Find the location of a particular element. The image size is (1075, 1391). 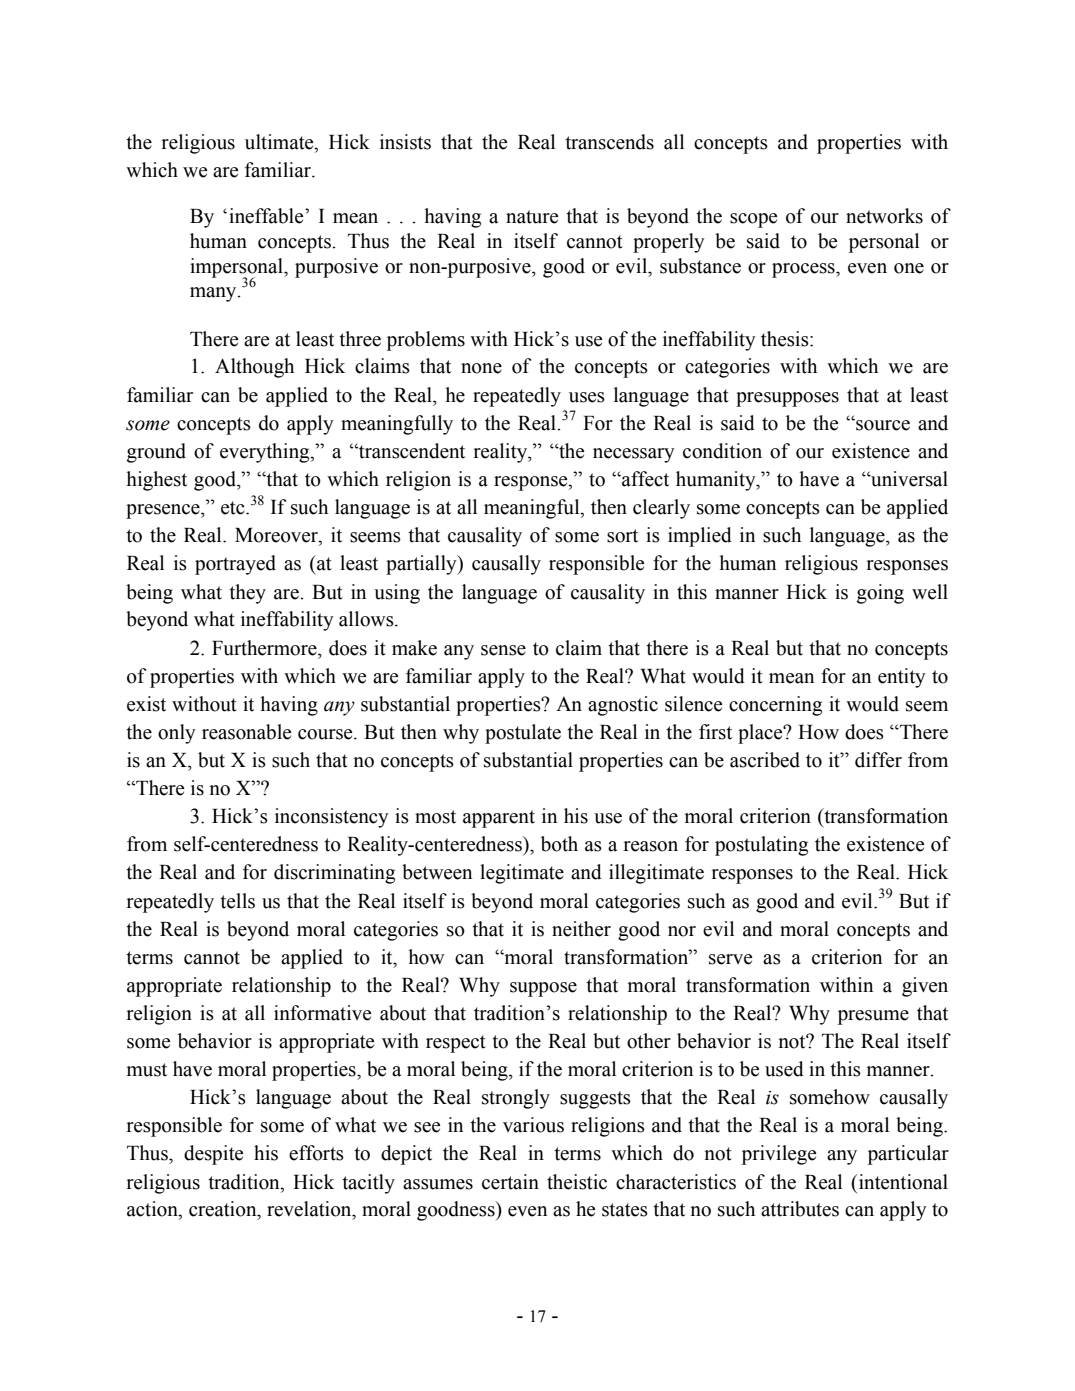

nature is located at coordinates (532, 217).
